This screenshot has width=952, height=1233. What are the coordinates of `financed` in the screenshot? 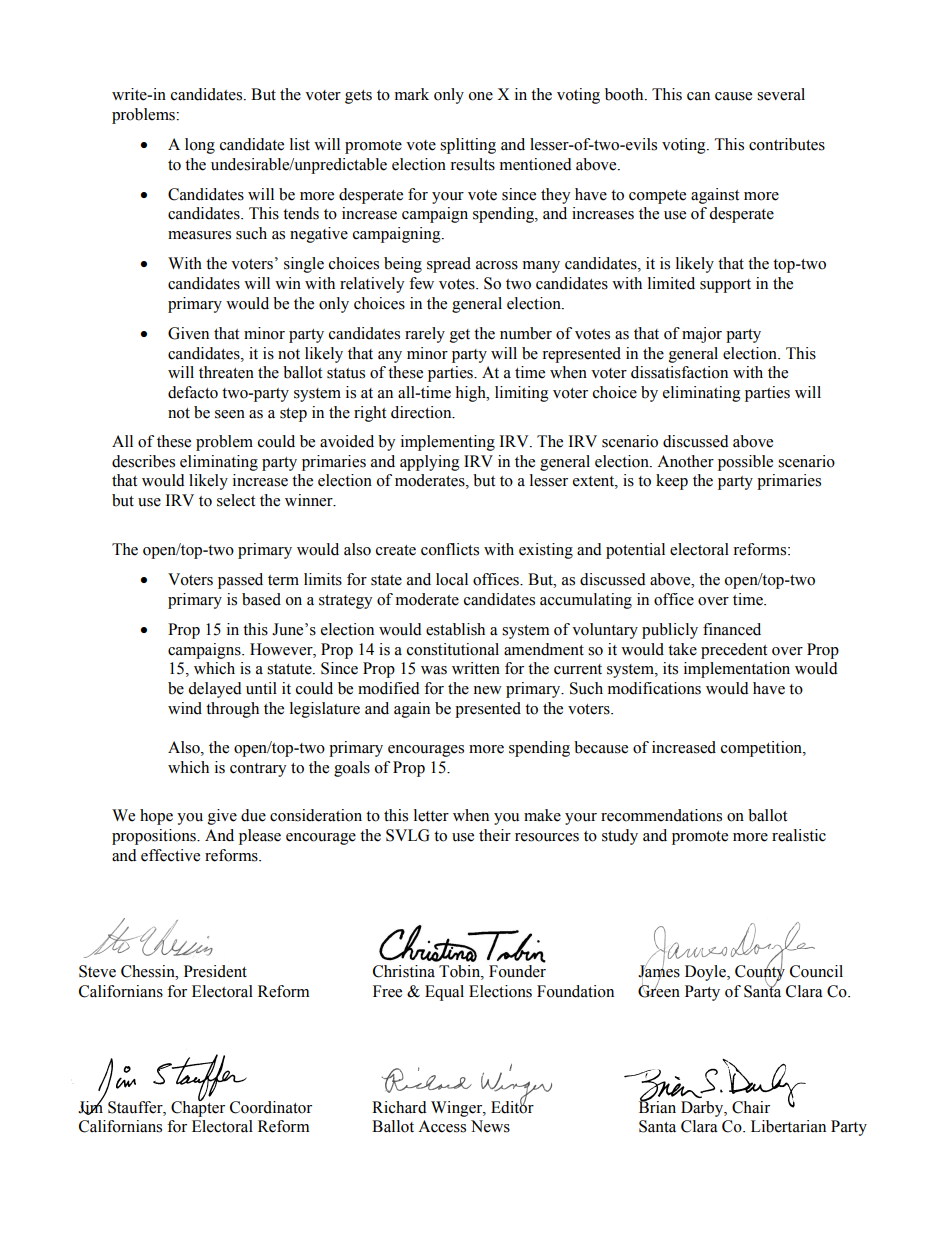 It's located at (732, 629).
